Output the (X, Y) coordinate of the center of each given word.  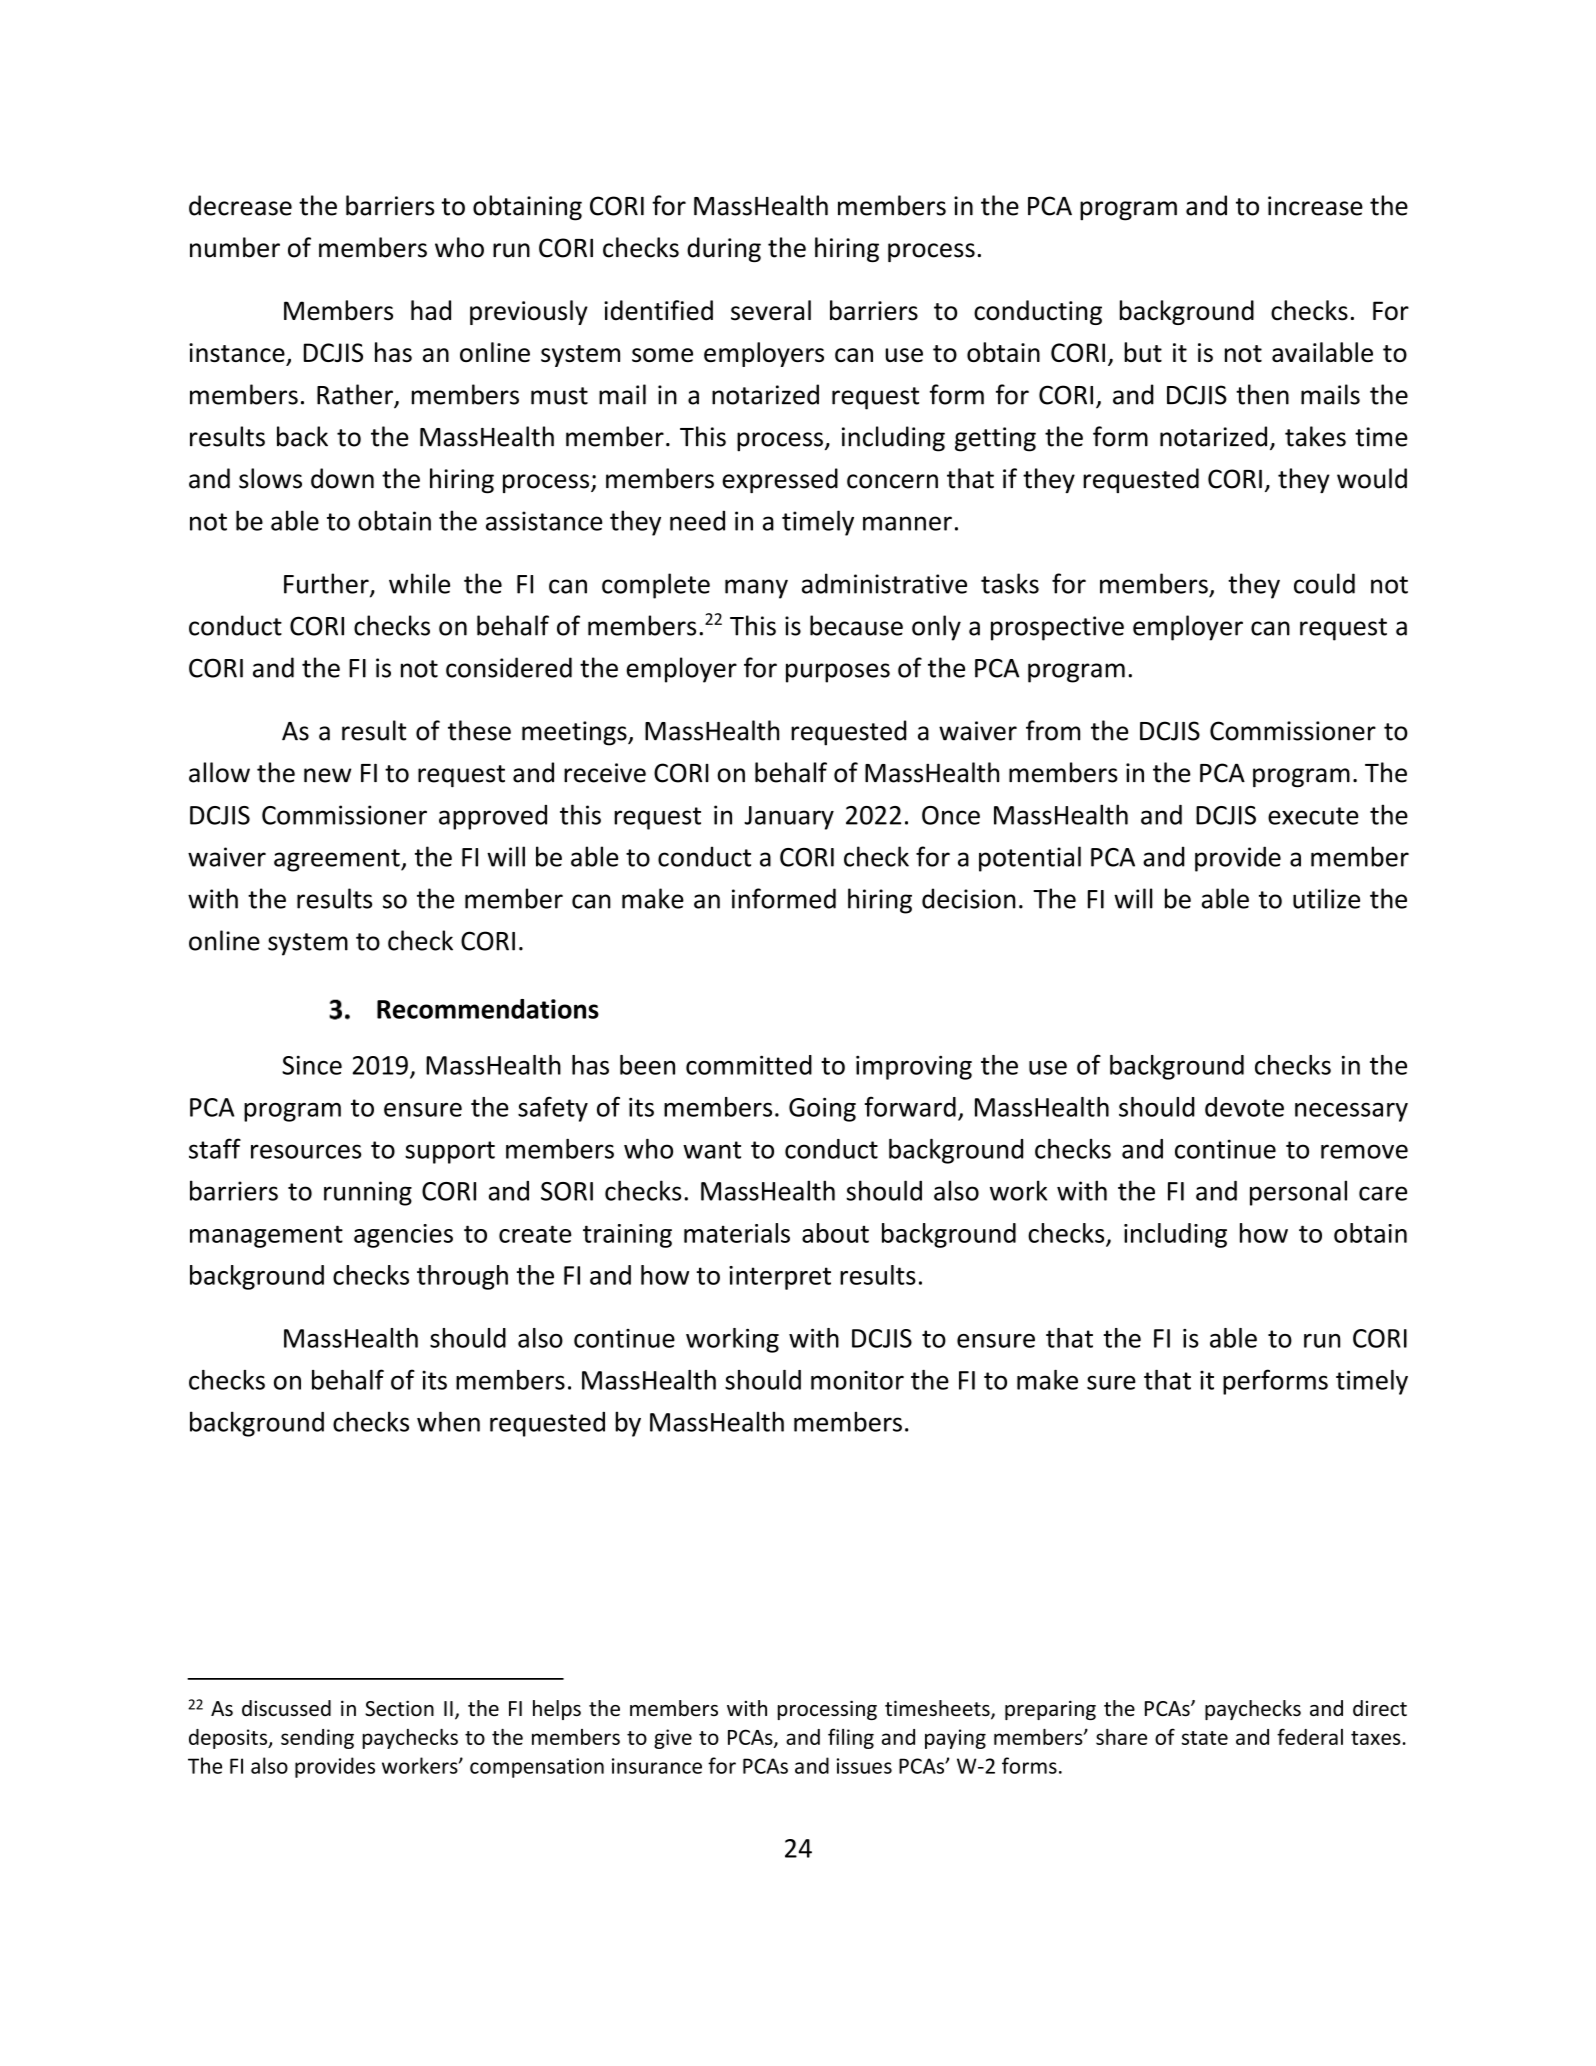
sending (317, 1739)
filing (851, 1738)
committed (749, 1065)
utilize (1326, 898)
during (724, 249)
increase (1315, 206)
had (431, 310)
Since (312, 1065)
